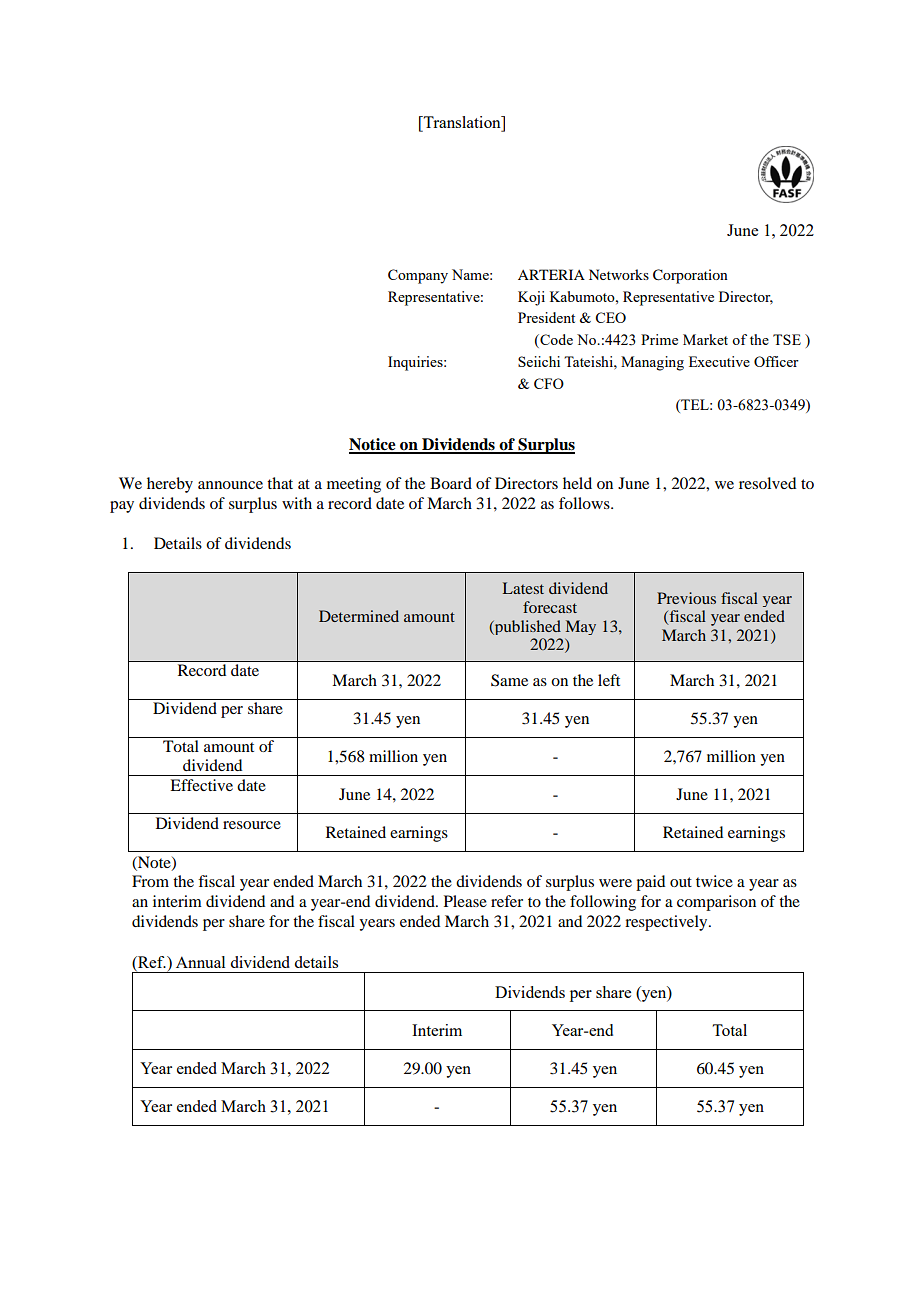  Describe the element at coordinates (373, 445) in the screenshot. I see `Notice` at that location.
